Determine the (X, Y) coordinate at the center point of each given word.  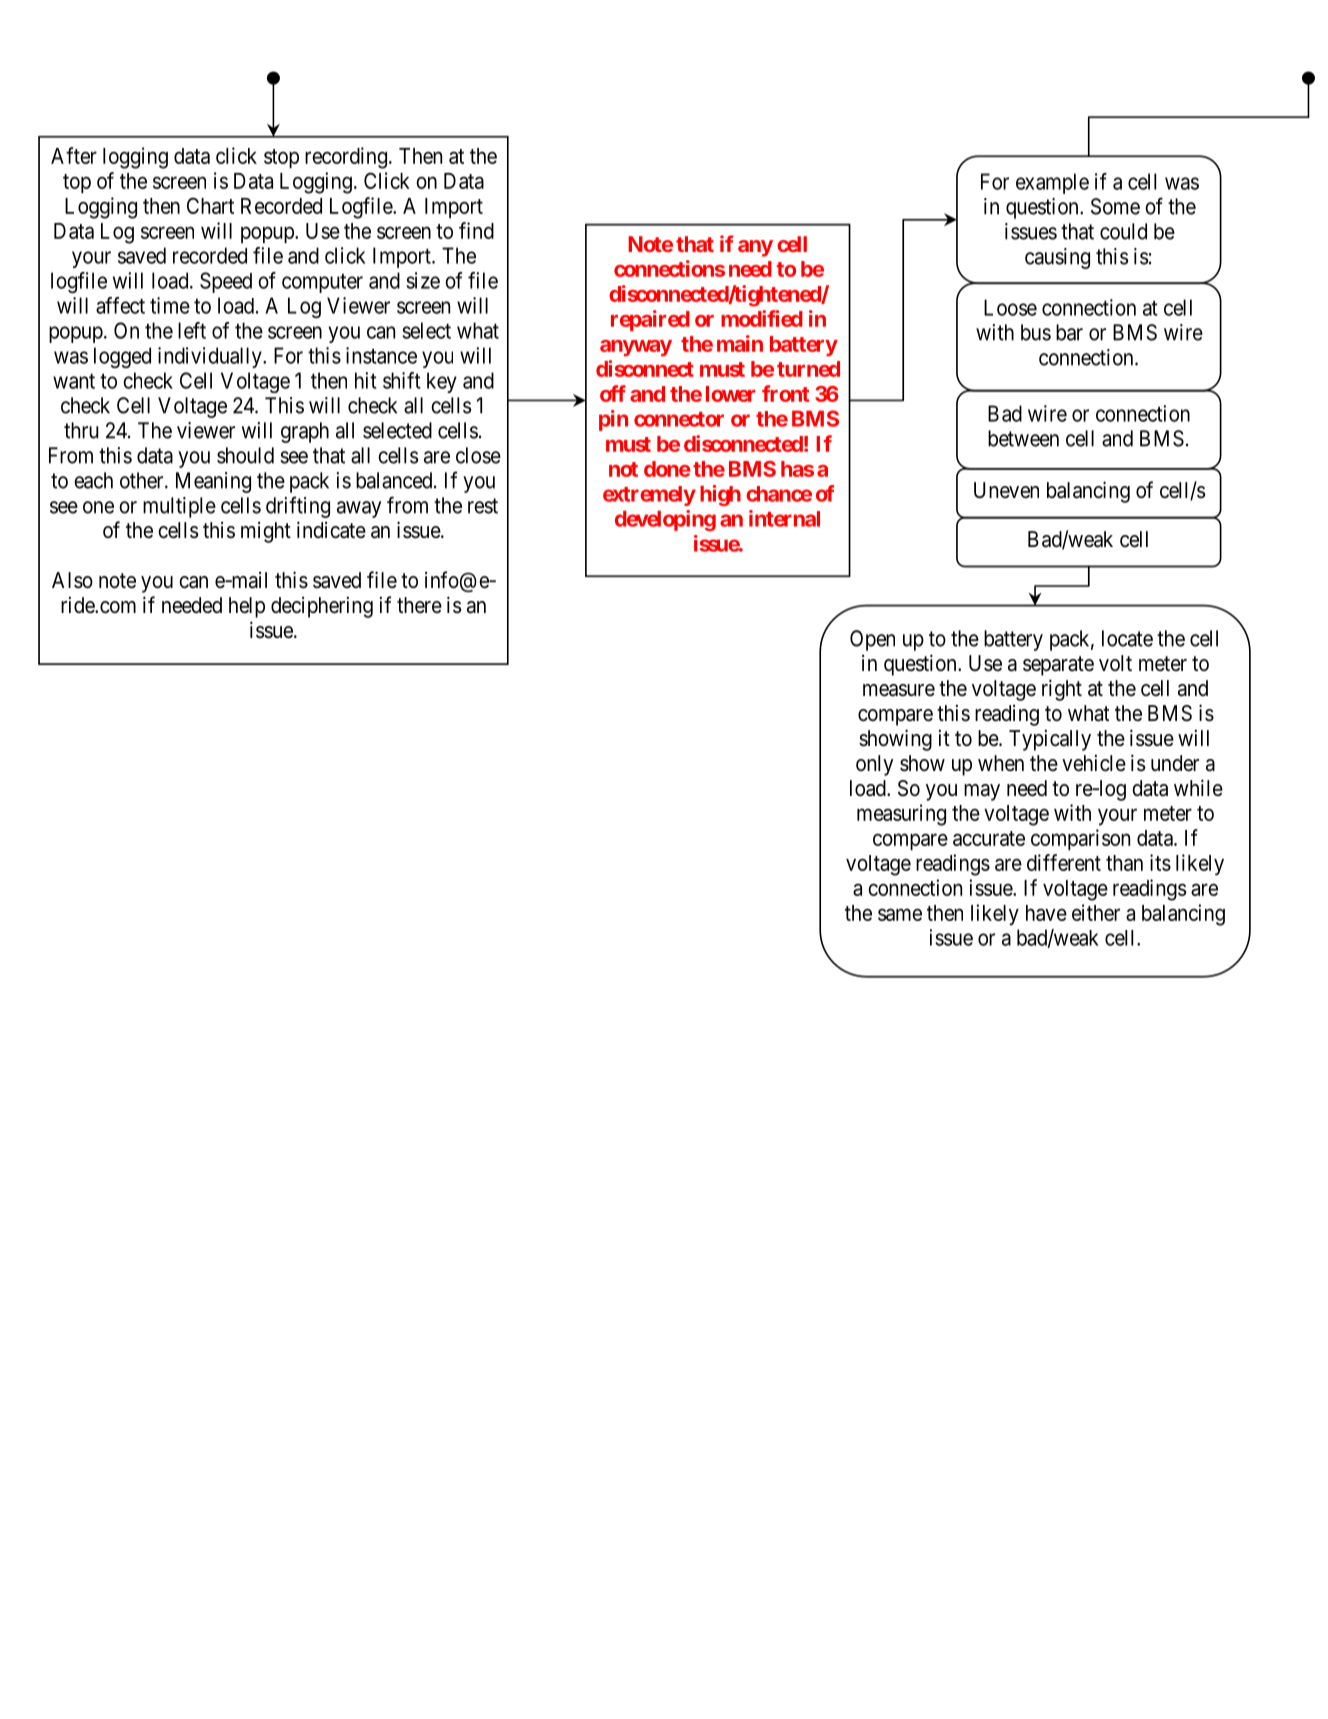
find (476, 230)
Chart (210, 205)
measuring (901, 815)
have (1046, 913)
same (900, 914)
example (1052, 183)
